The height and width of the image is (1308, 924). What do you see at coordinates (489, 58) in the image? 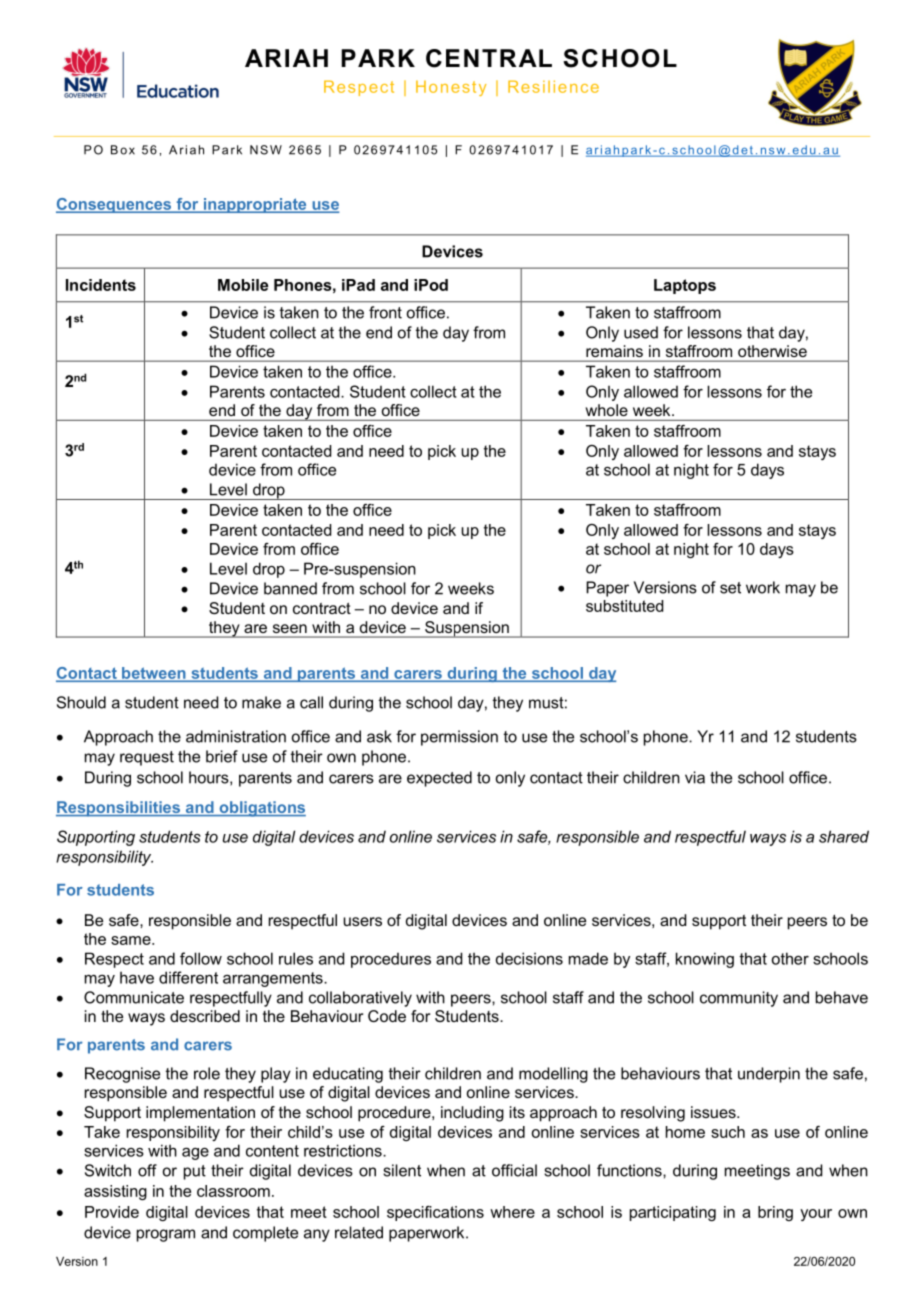
I see `CENTRAL` at bounding box center [489, 58].
